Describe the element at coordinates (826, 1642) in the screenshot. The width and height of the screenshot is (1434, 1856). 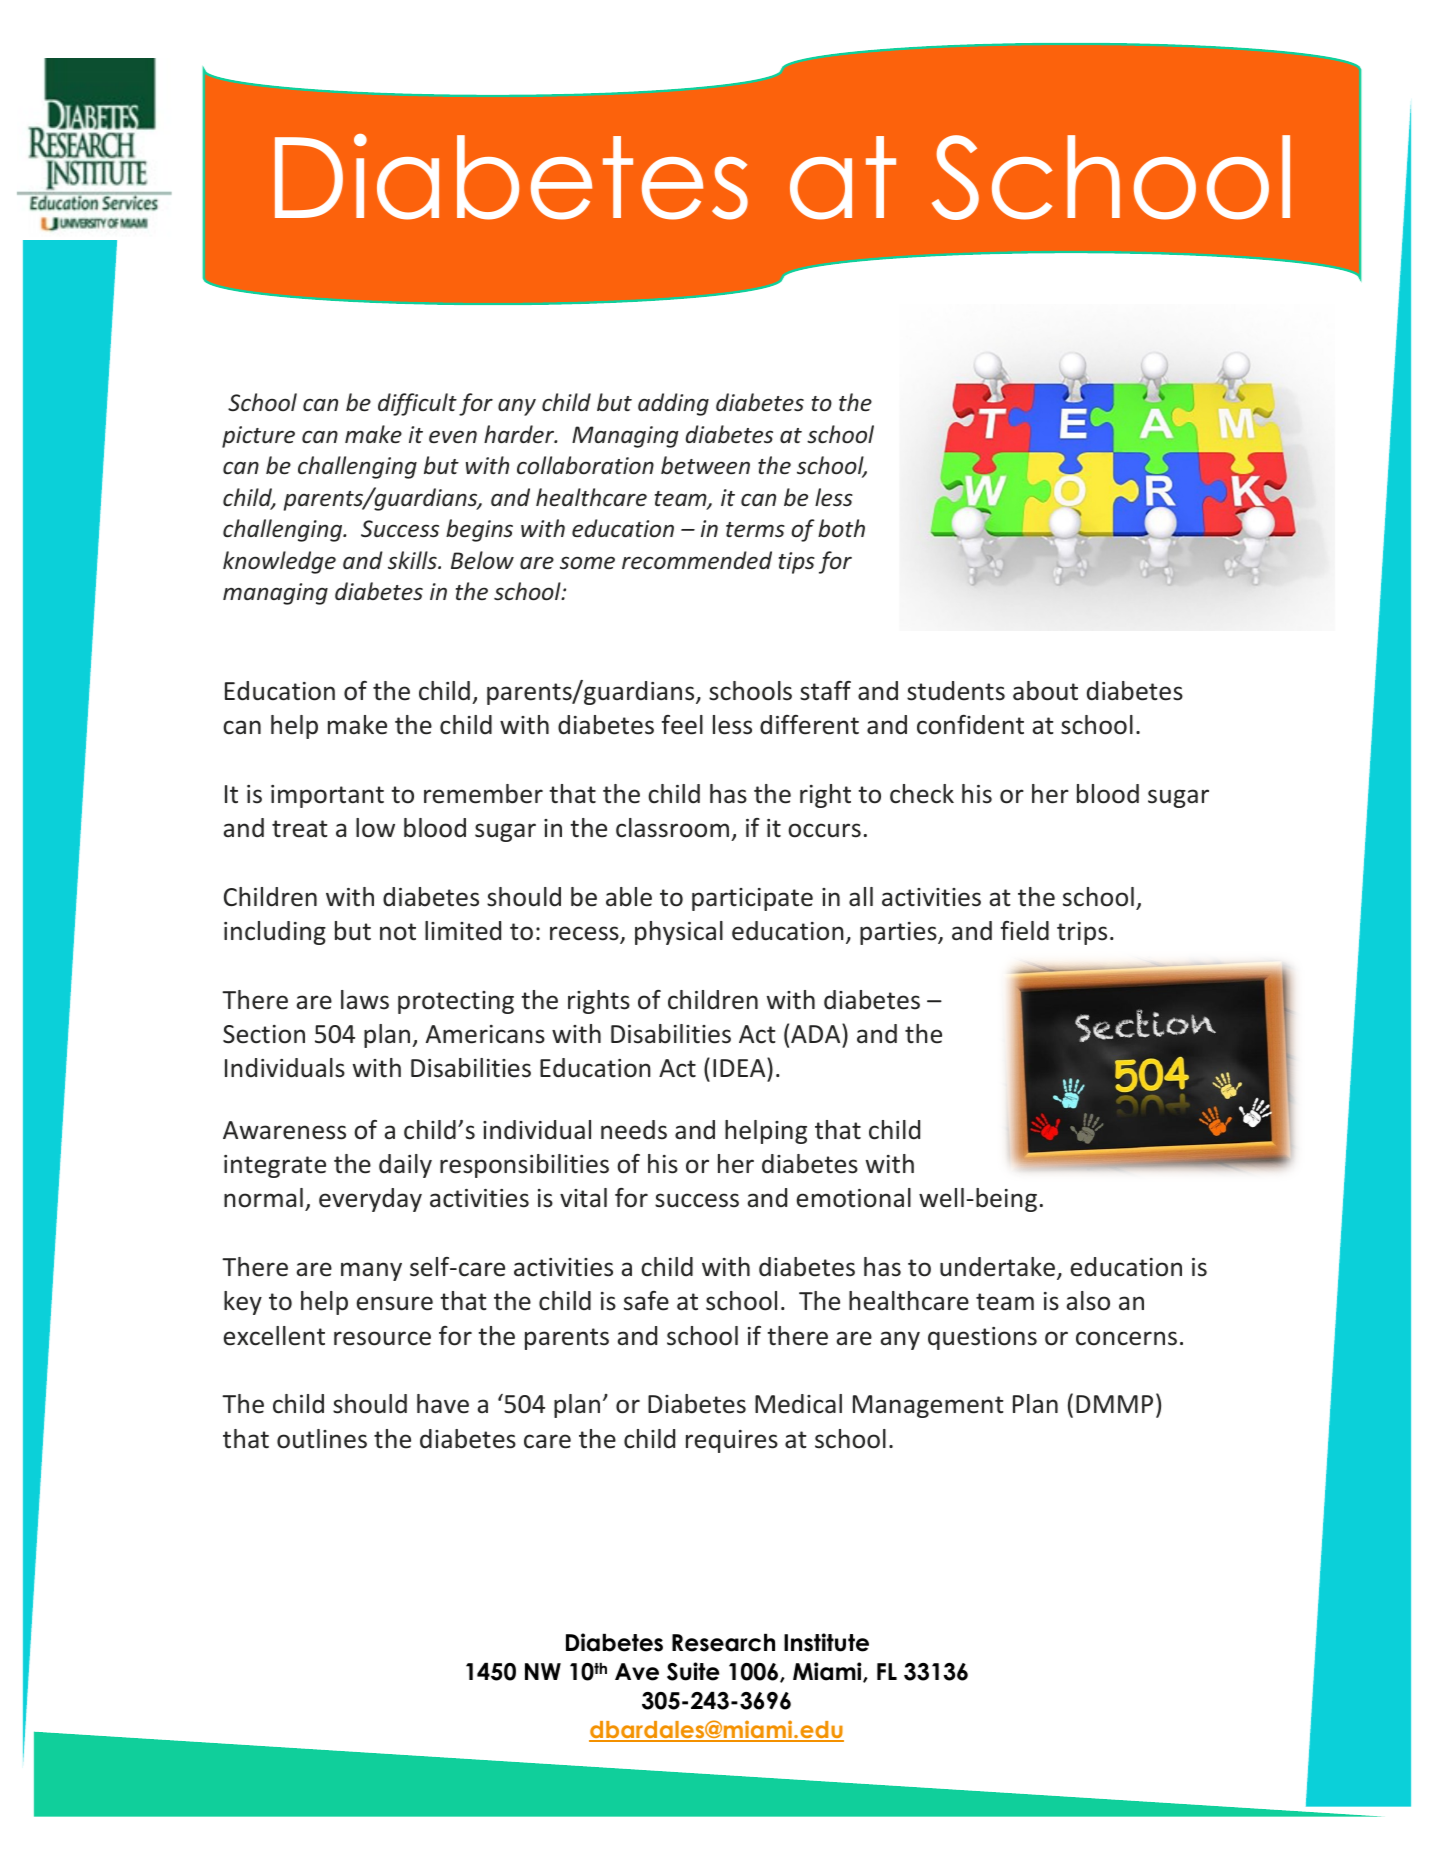
I see `Institute` at that location.
